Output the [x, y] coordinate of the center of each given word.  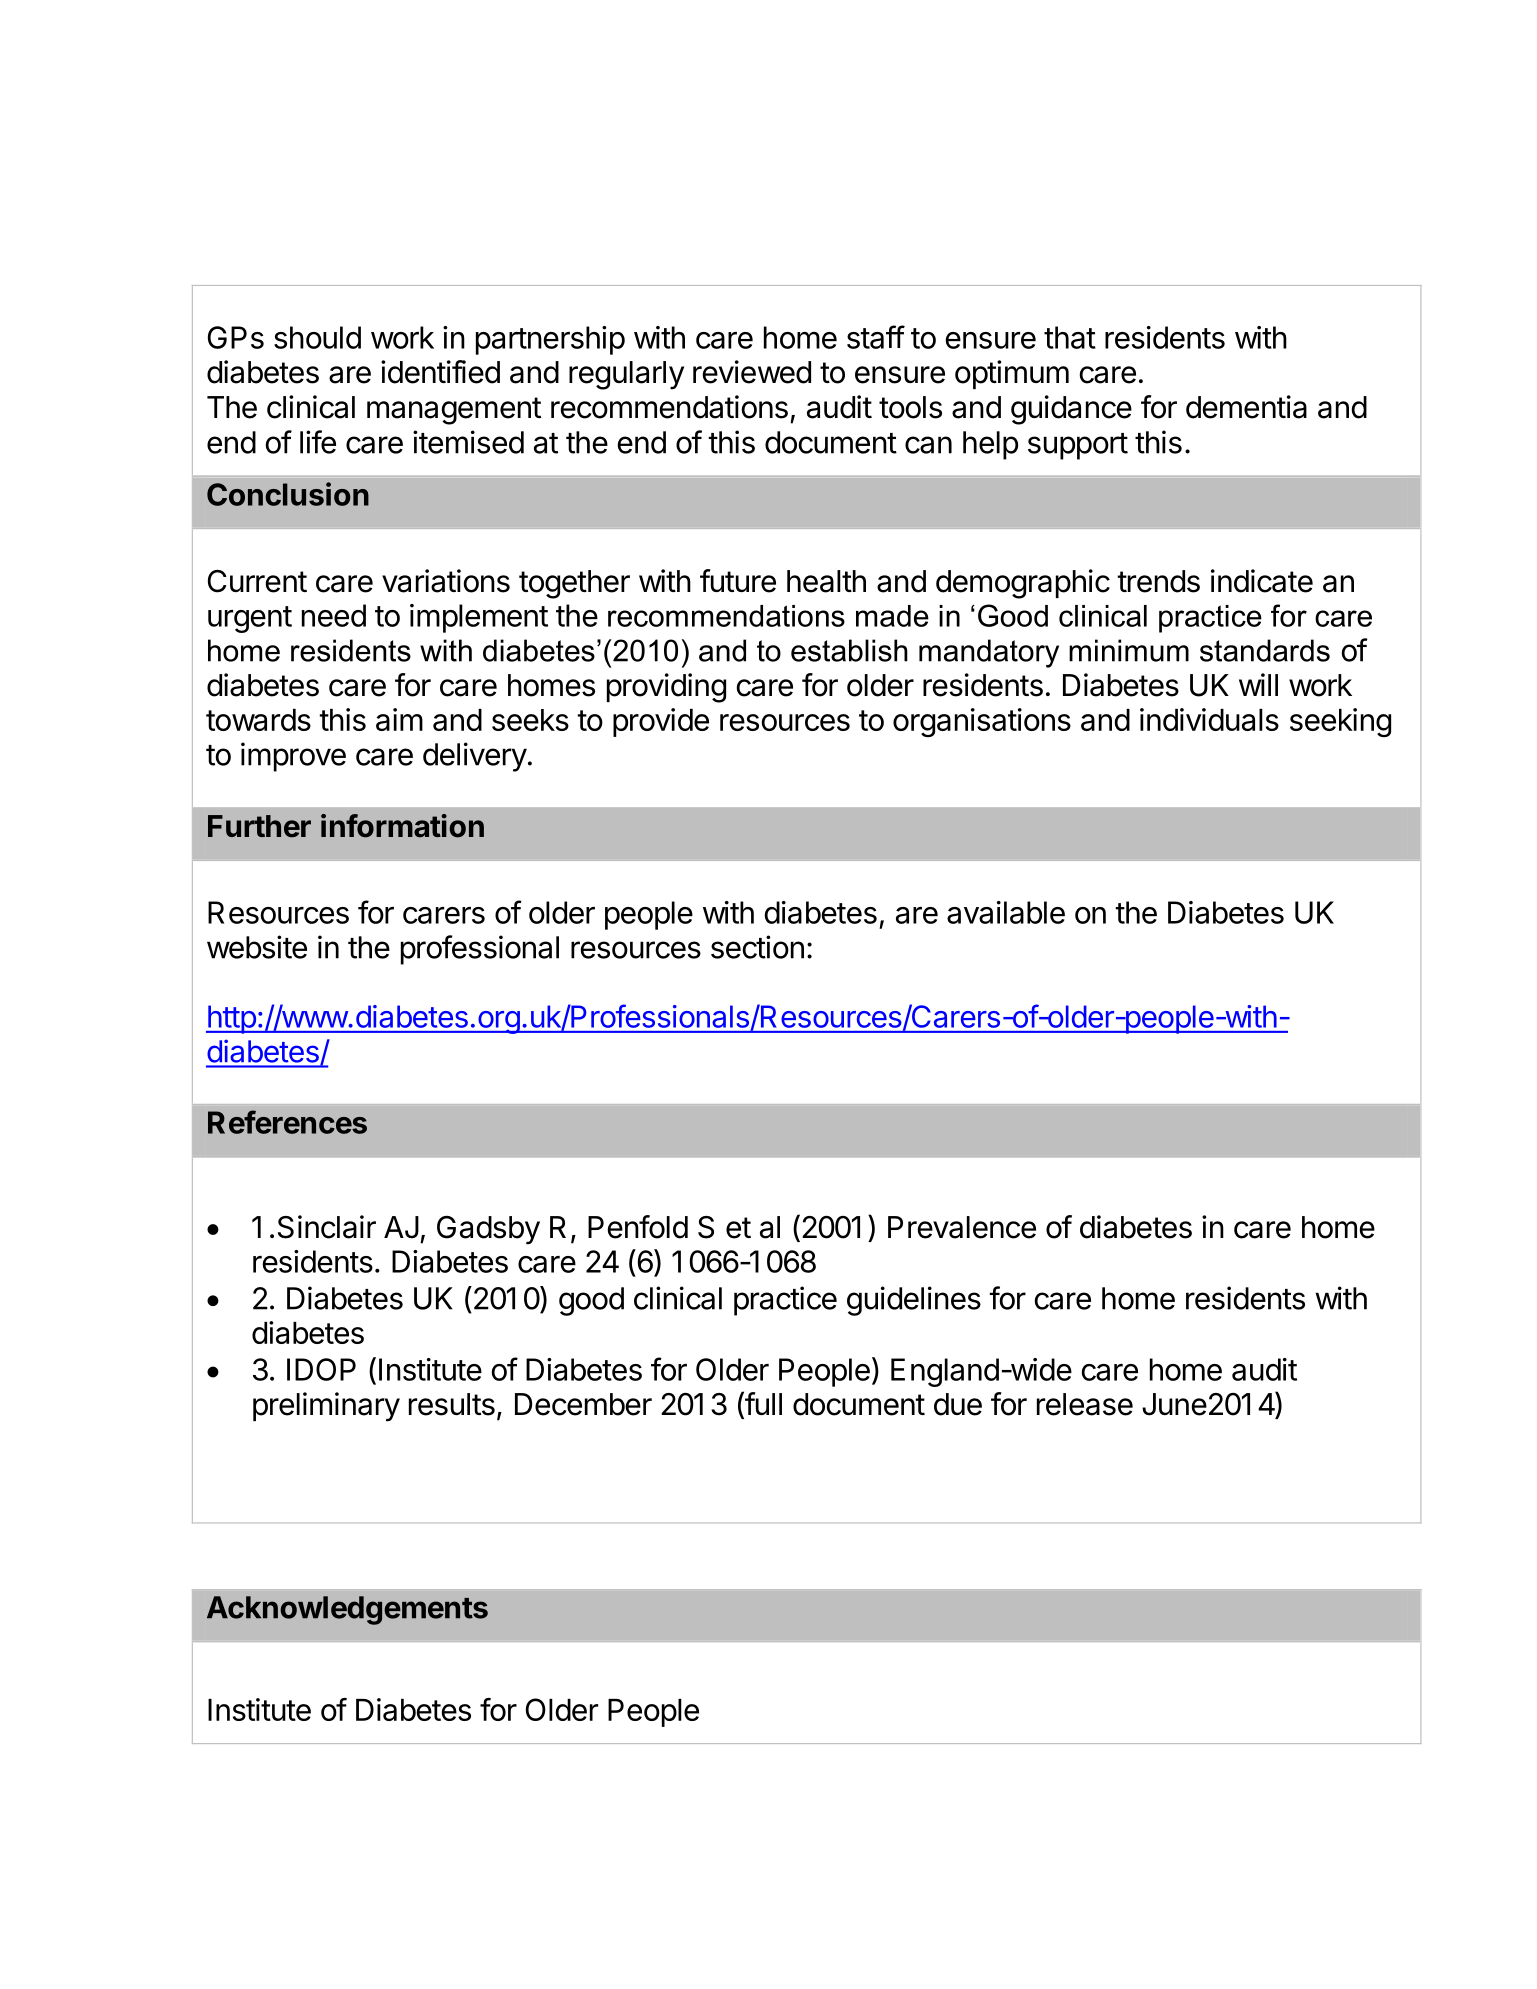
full [762, 1404]
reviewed [752, 372]
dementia [1246, 407]
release [1085, 1404]
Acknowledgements [347, 1610]
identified [440, 372]
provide [661, 722]
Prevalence [962, 1227]
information [402, 826]
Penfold [638, 1227]
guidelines [914, 1301]
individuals [1209, 719]
